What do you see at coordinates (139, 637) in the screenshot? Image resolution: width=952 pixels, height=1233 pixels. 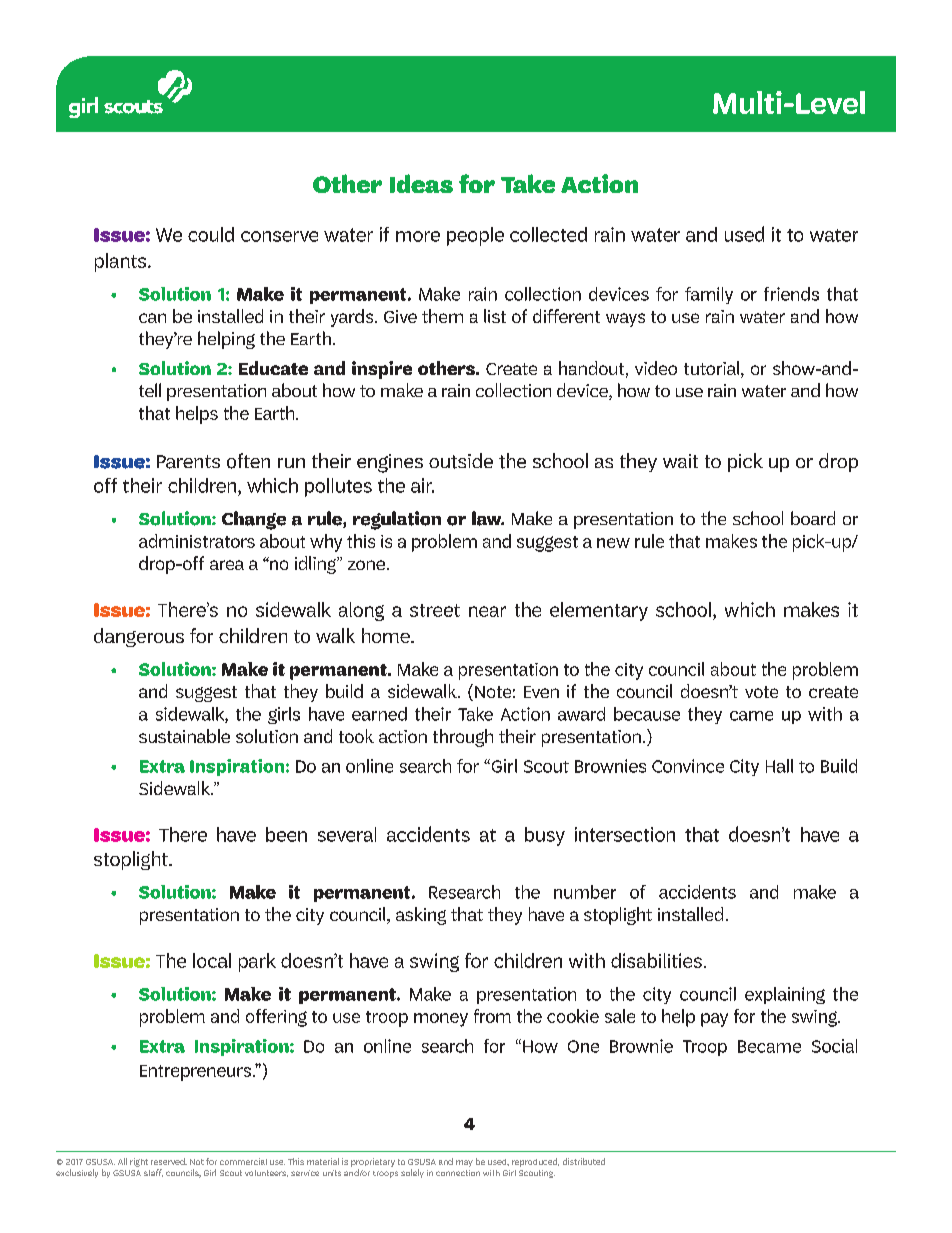 I see `dangerous` at bounding box center [139, 637].
